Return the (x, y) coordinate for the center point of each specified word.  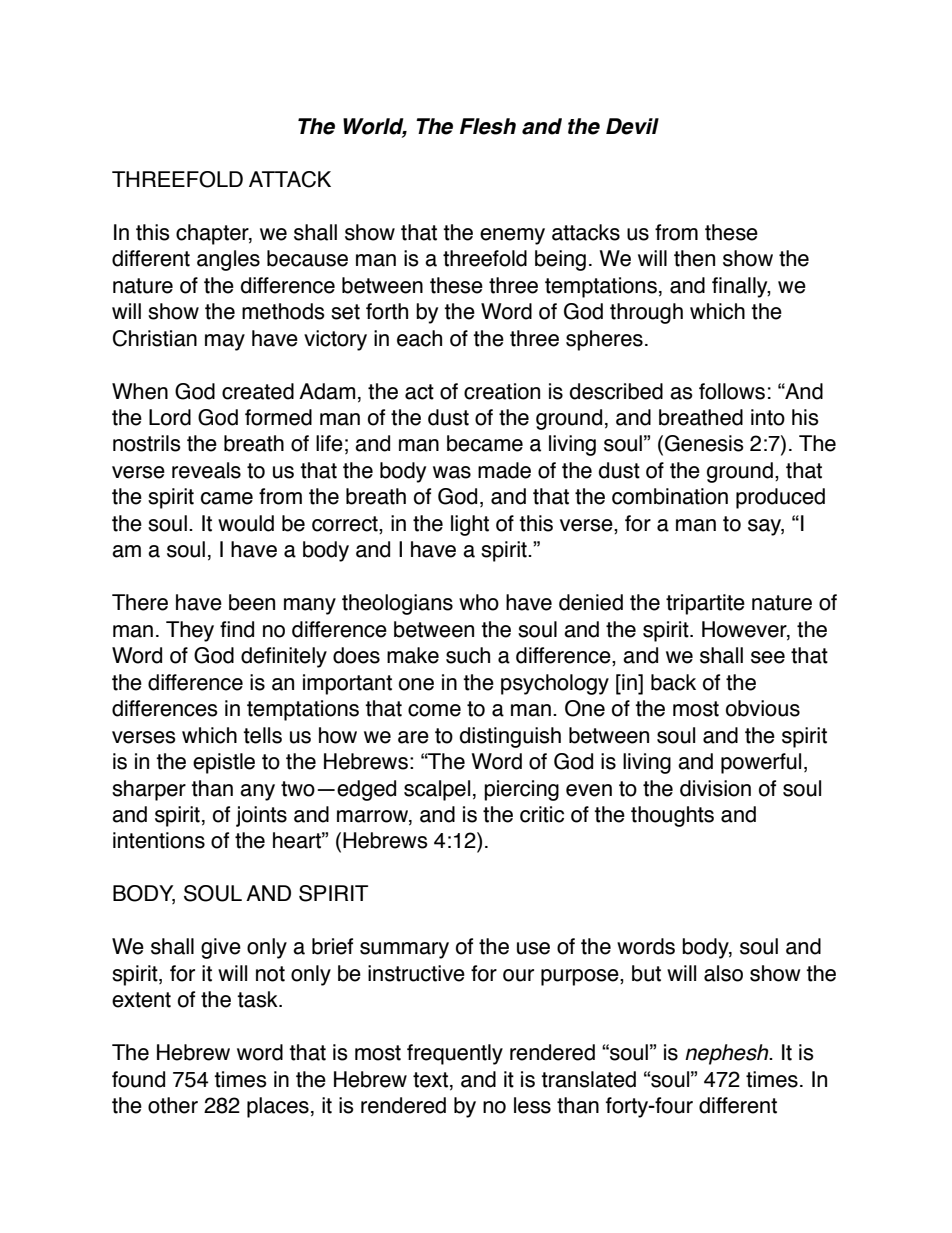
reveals (206, 470)
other (173, 1105)
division (715, 788)
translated (588, 1079)
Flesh (488, 126)
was (452, 472)
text (430, 1080)
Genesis (704, 443)
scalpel (437, 790)
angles (228, 260)
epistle (224, 763)
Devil (632, 126)
